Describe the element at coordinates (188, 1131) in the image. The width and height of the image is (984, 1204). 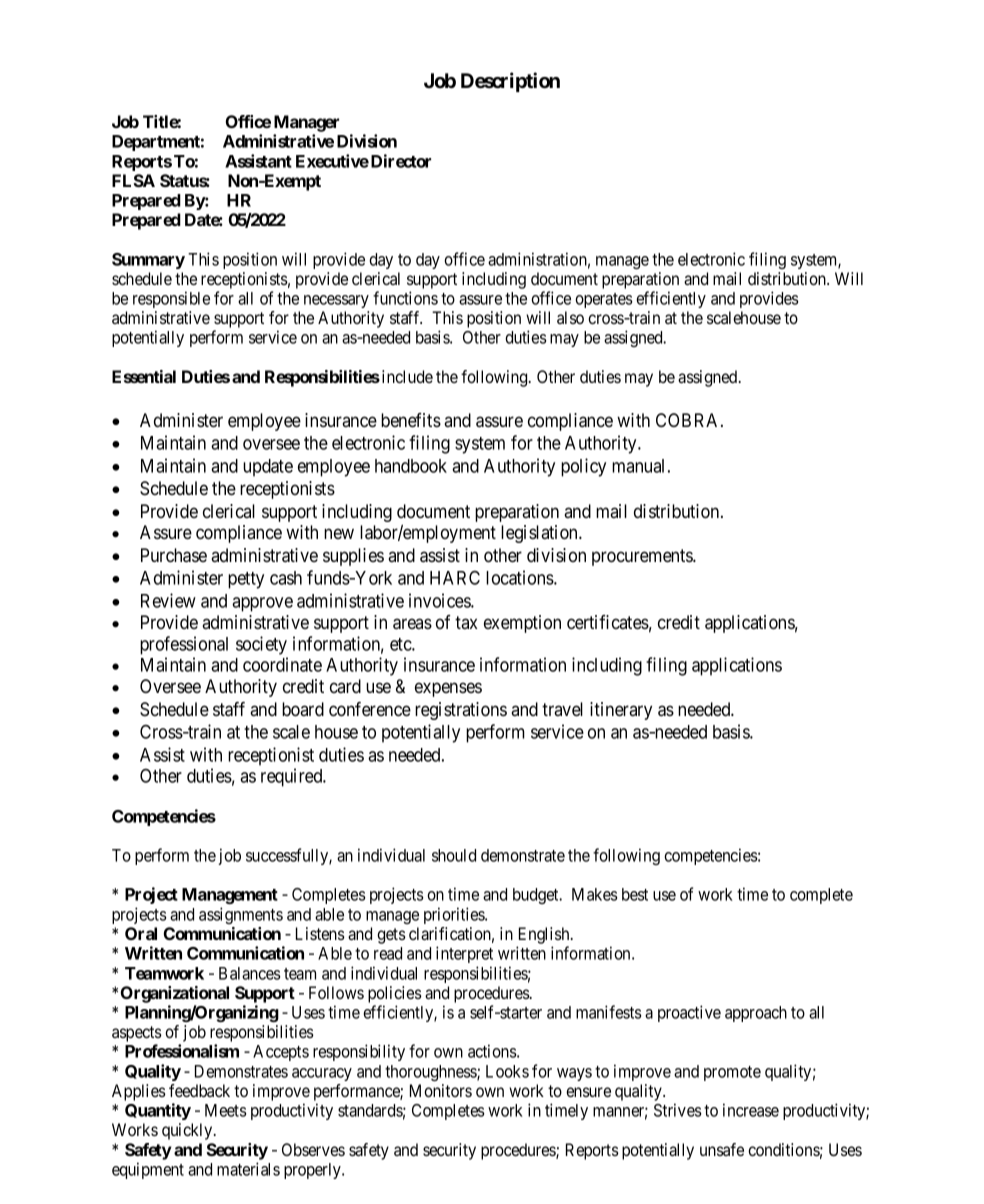
I see `quickly` at that location.
